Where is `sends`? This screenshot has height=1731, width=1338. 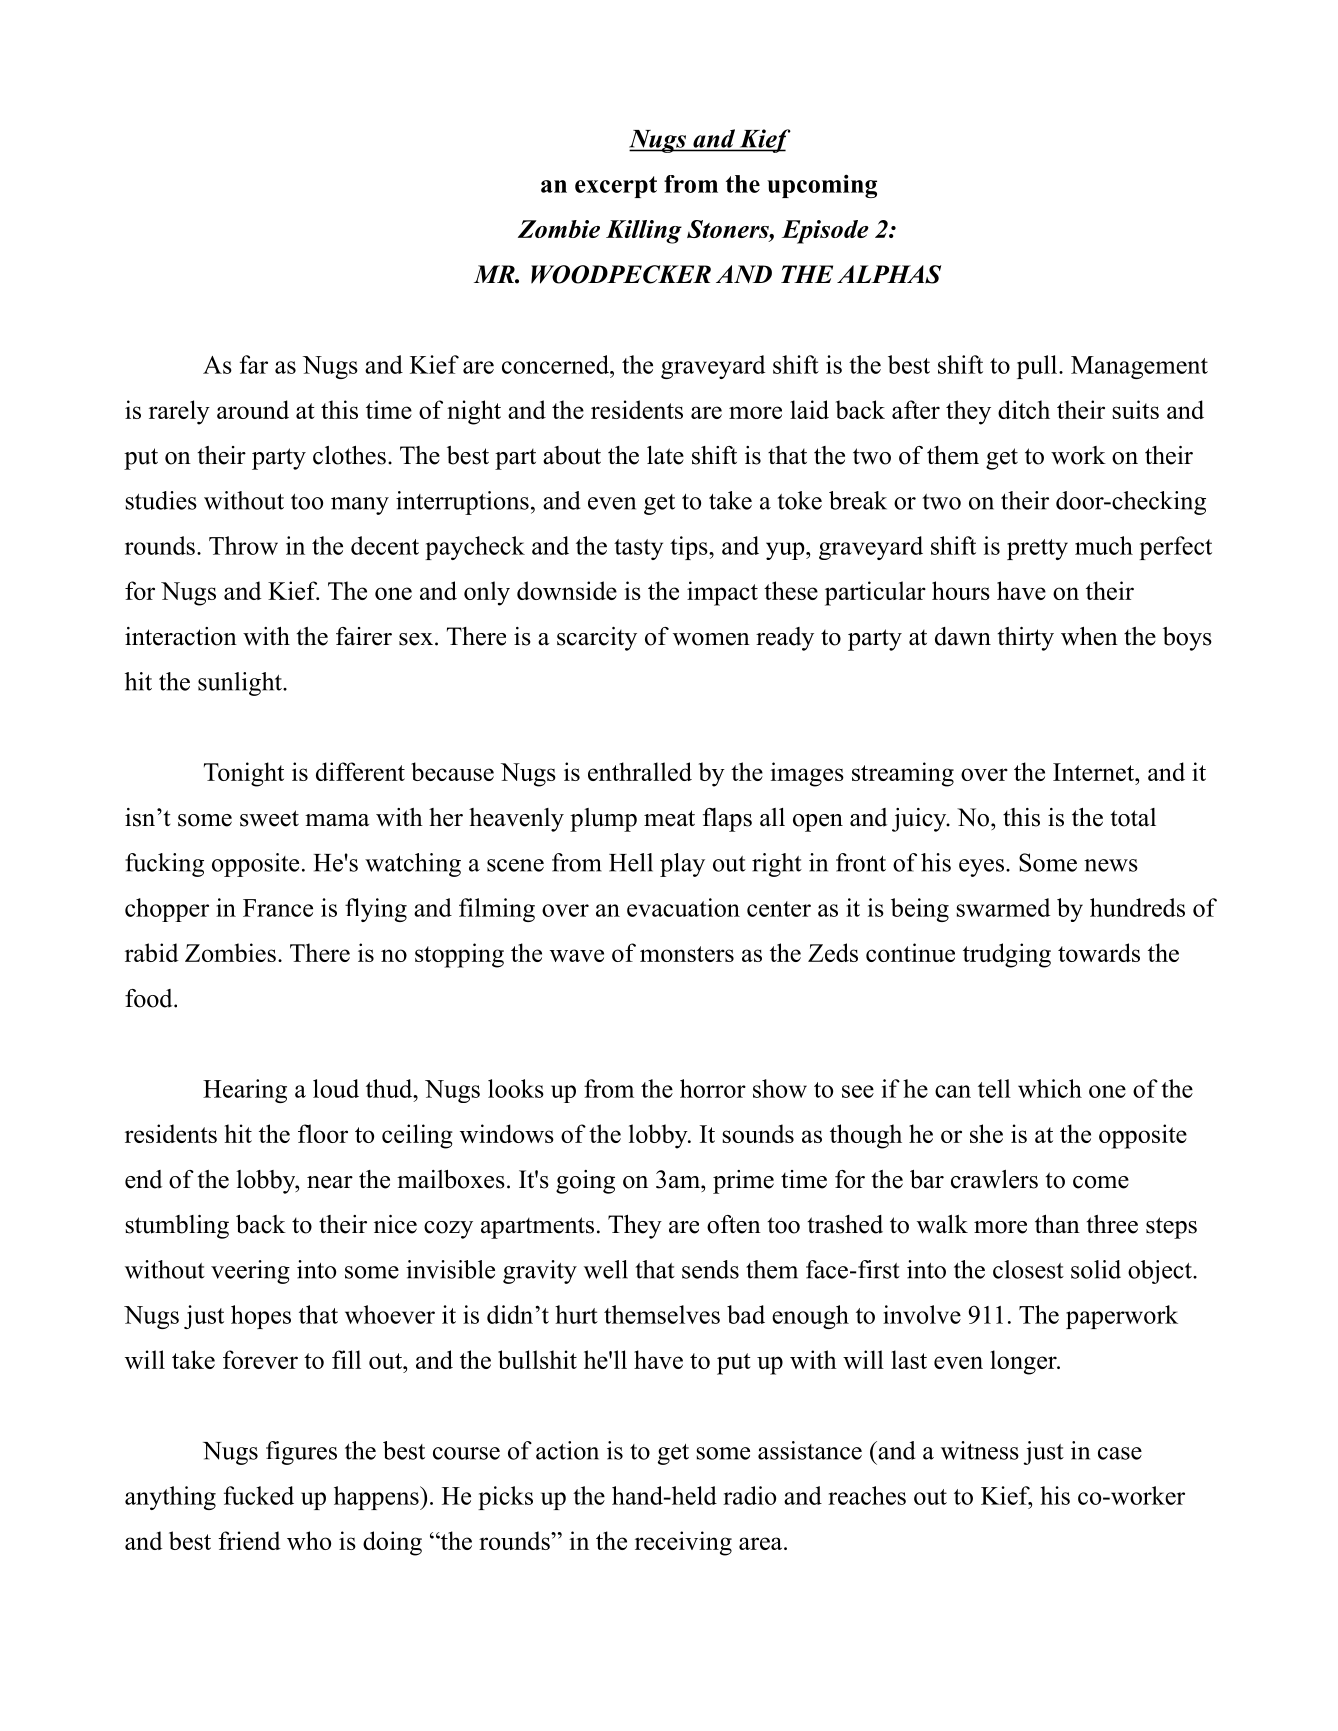
sends is located at coordinates (710, 1269).
